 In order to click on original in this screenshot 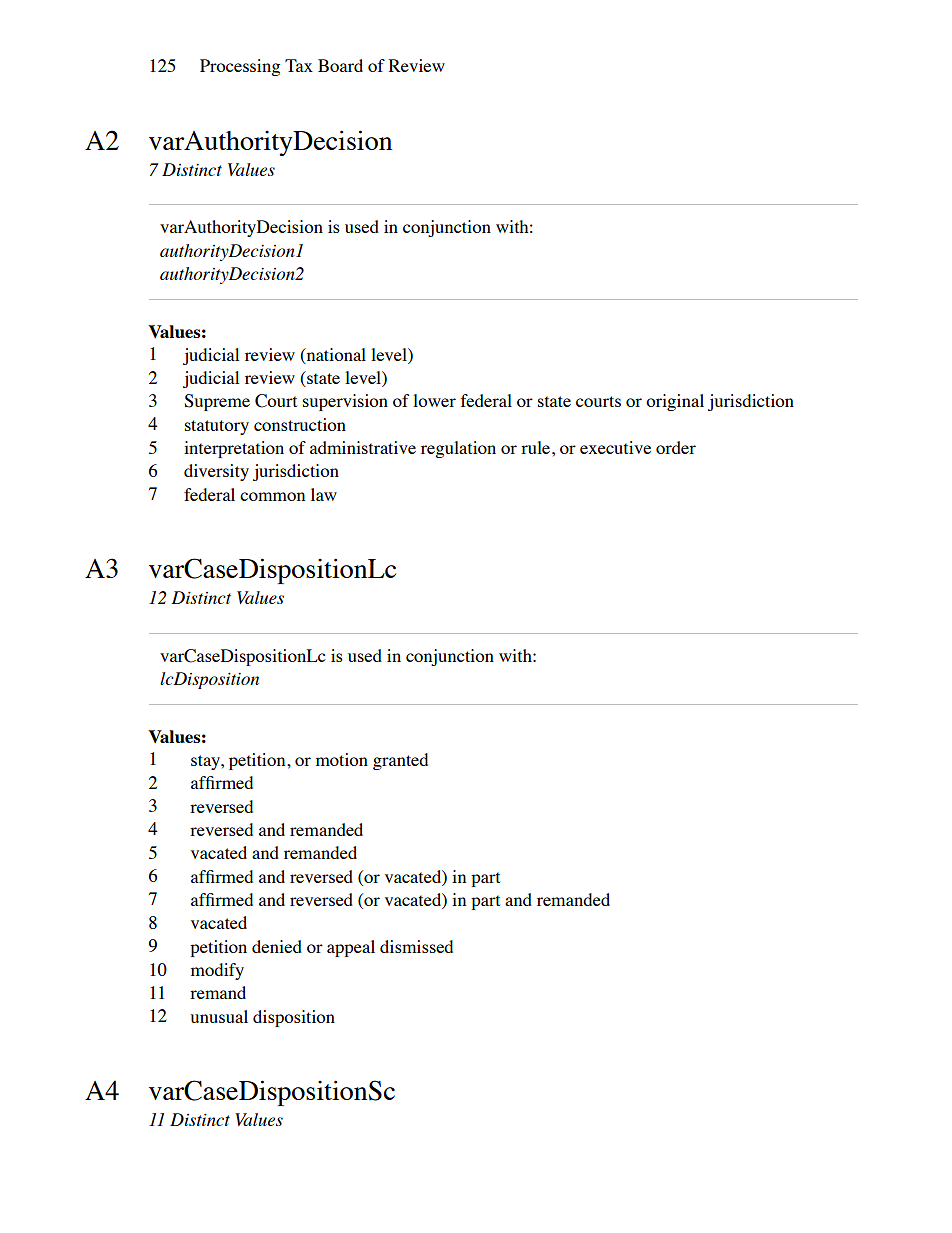, I will do `click(675, 402)`.
